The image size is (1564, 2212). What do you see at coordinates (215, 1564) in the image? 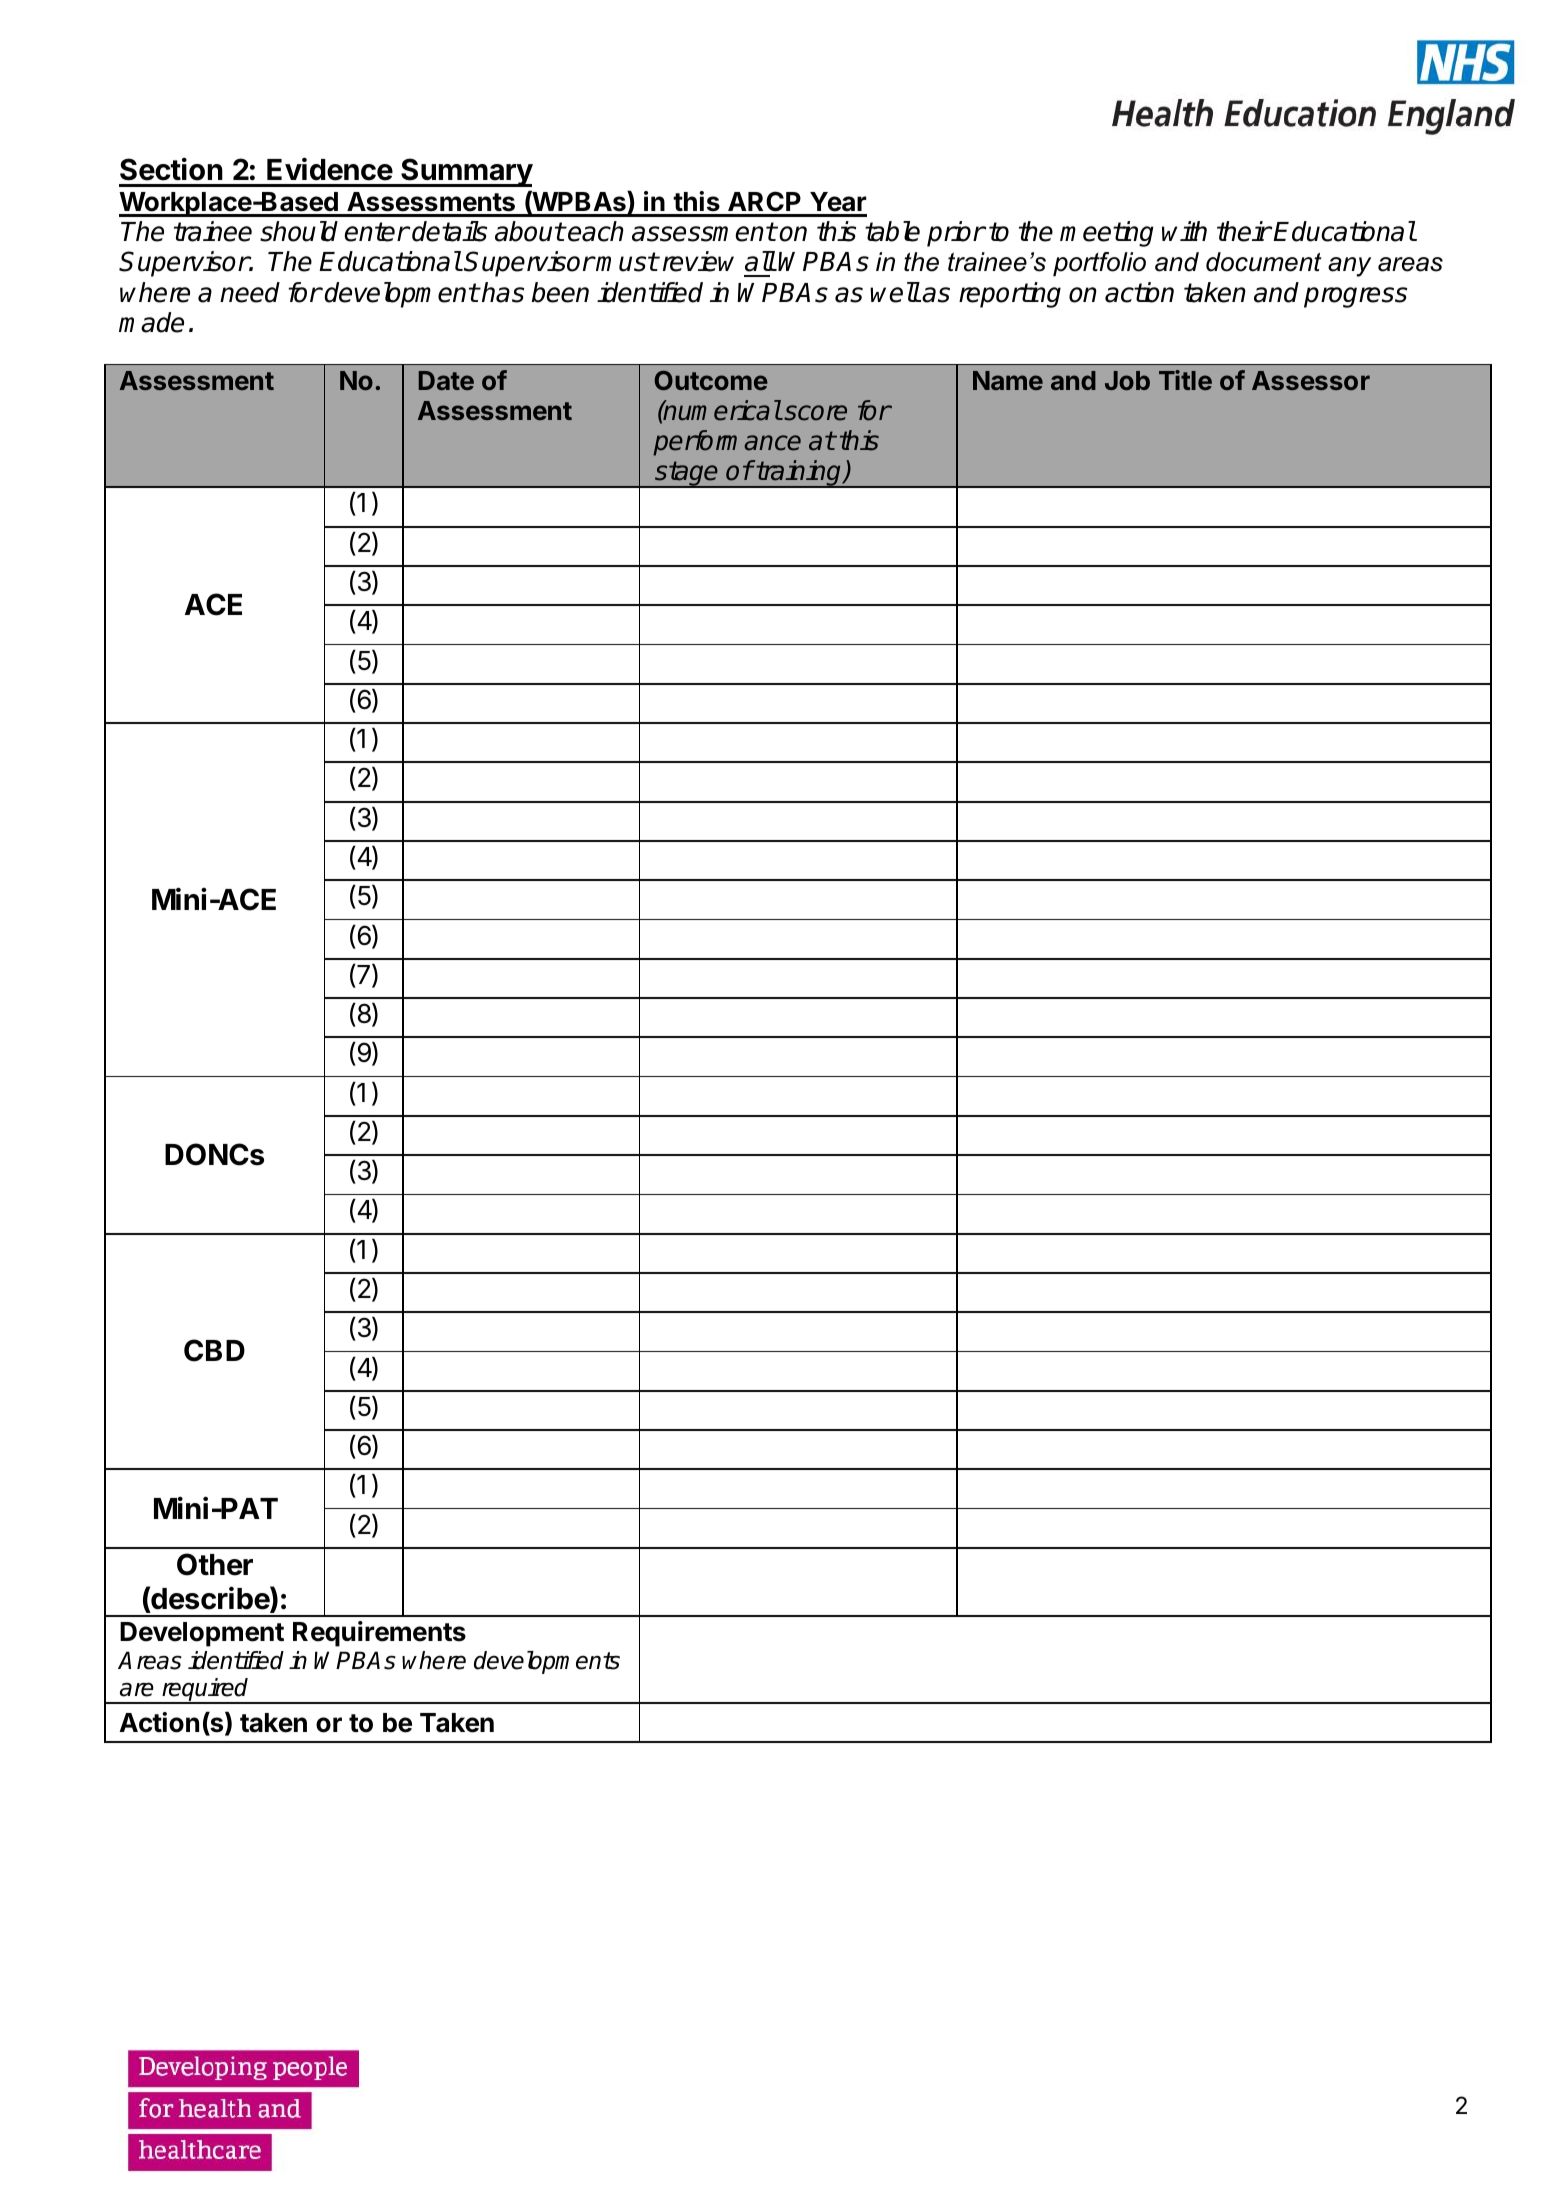
I see `Other` at bounding box center [215, 1564].
